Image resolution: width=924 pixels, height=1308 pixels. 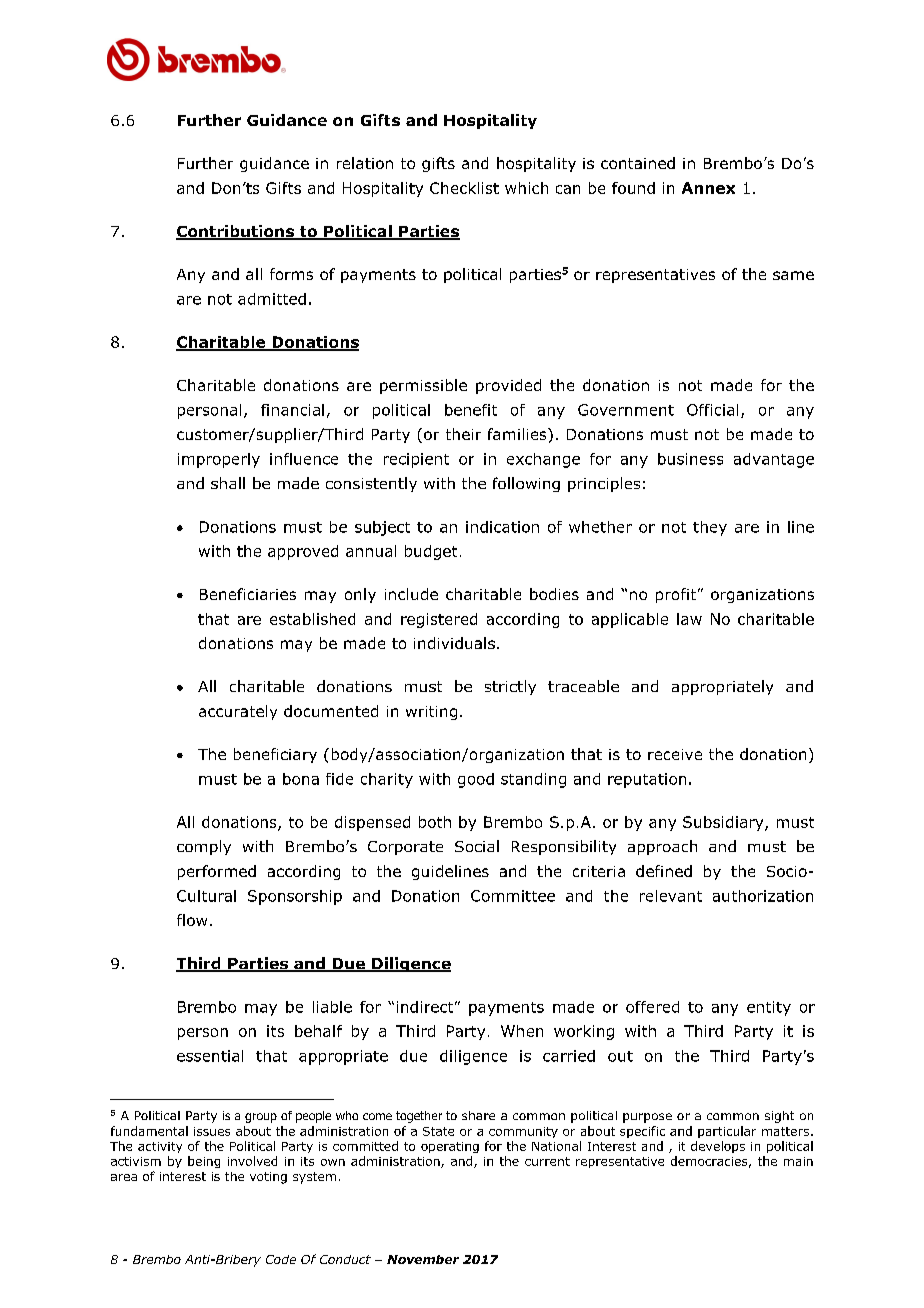 I want to click on entity, so click(x=769, y=1008).
